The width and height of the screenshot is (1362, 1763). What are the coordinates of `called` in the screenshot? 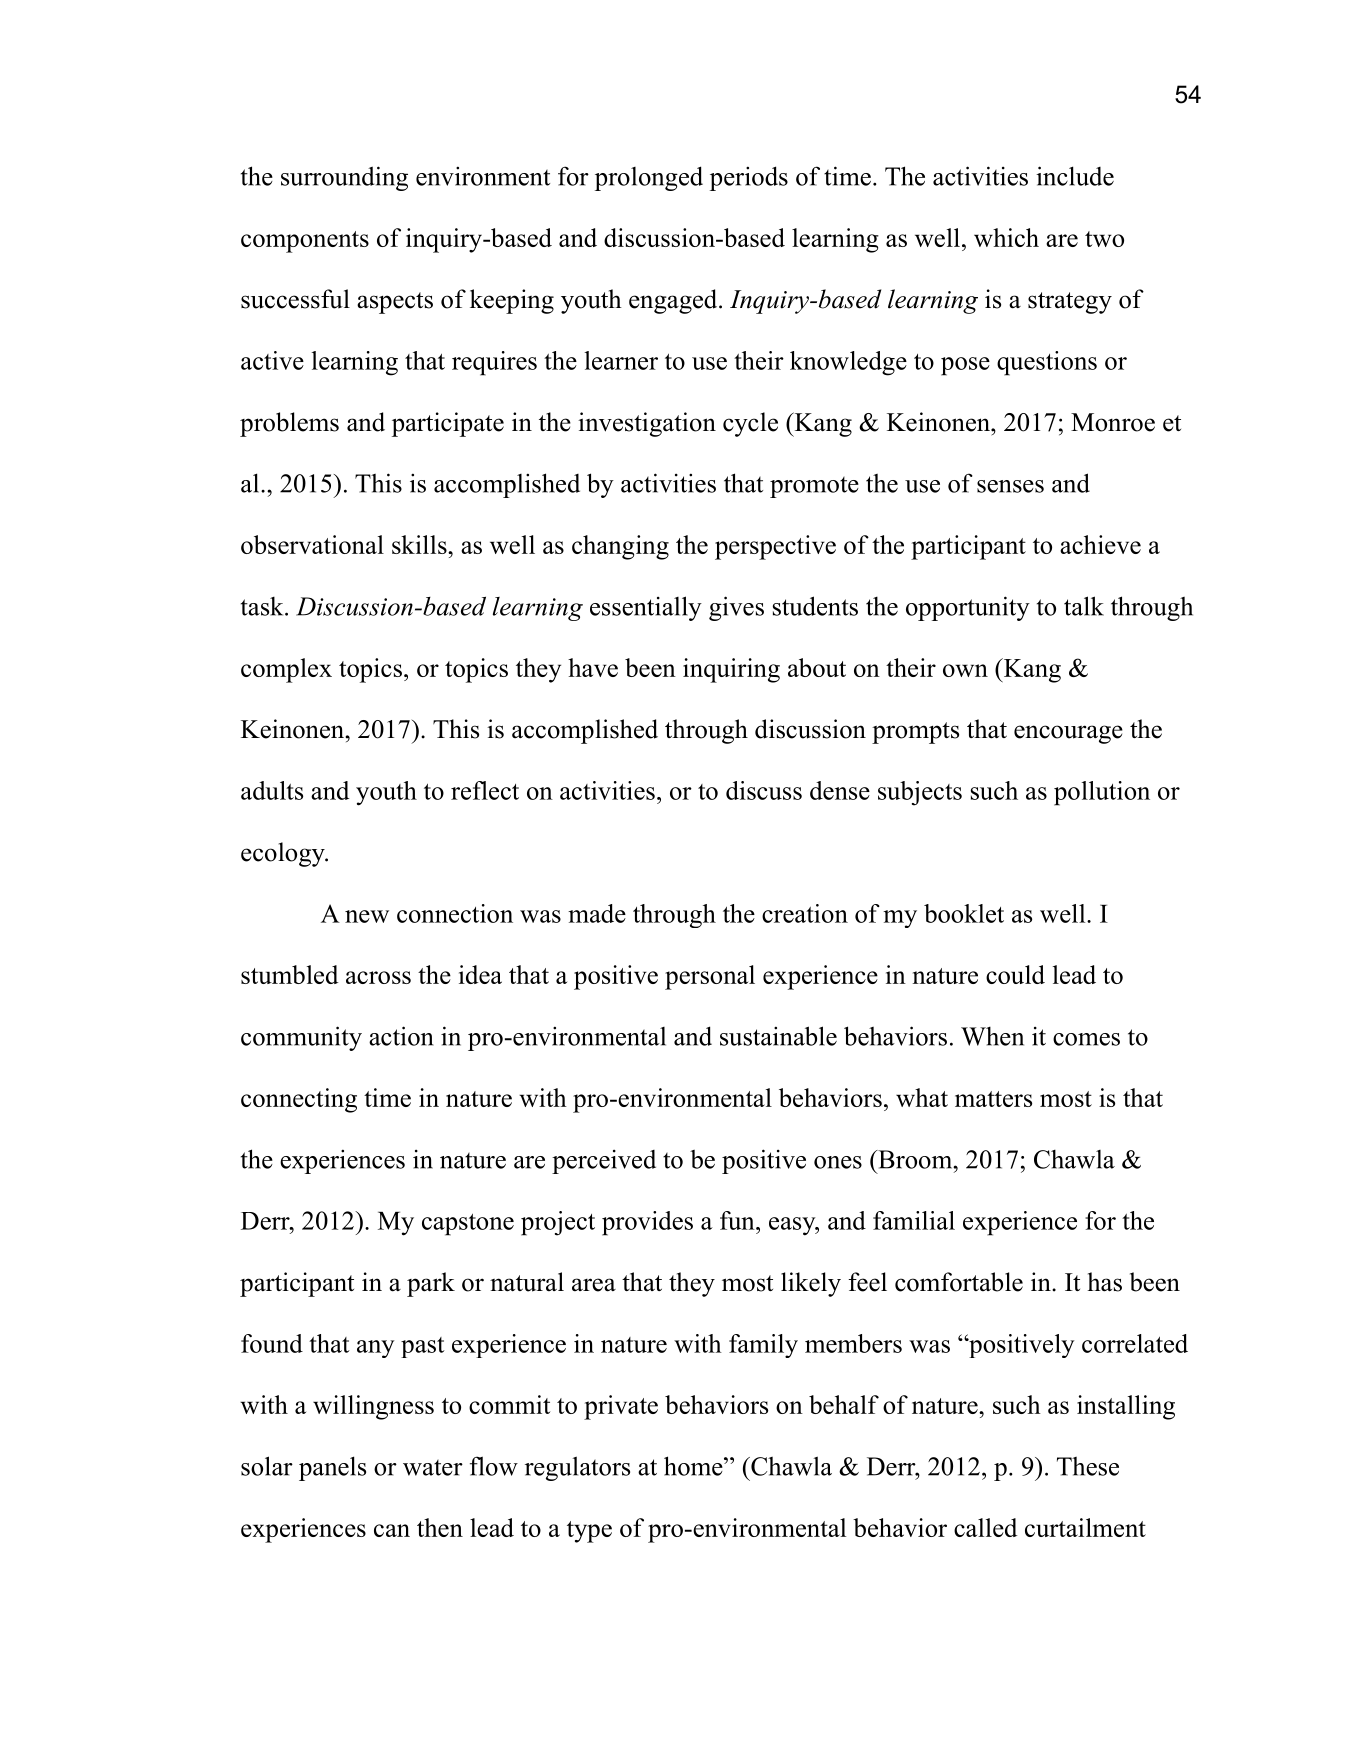 It's located at (985, 1527).
